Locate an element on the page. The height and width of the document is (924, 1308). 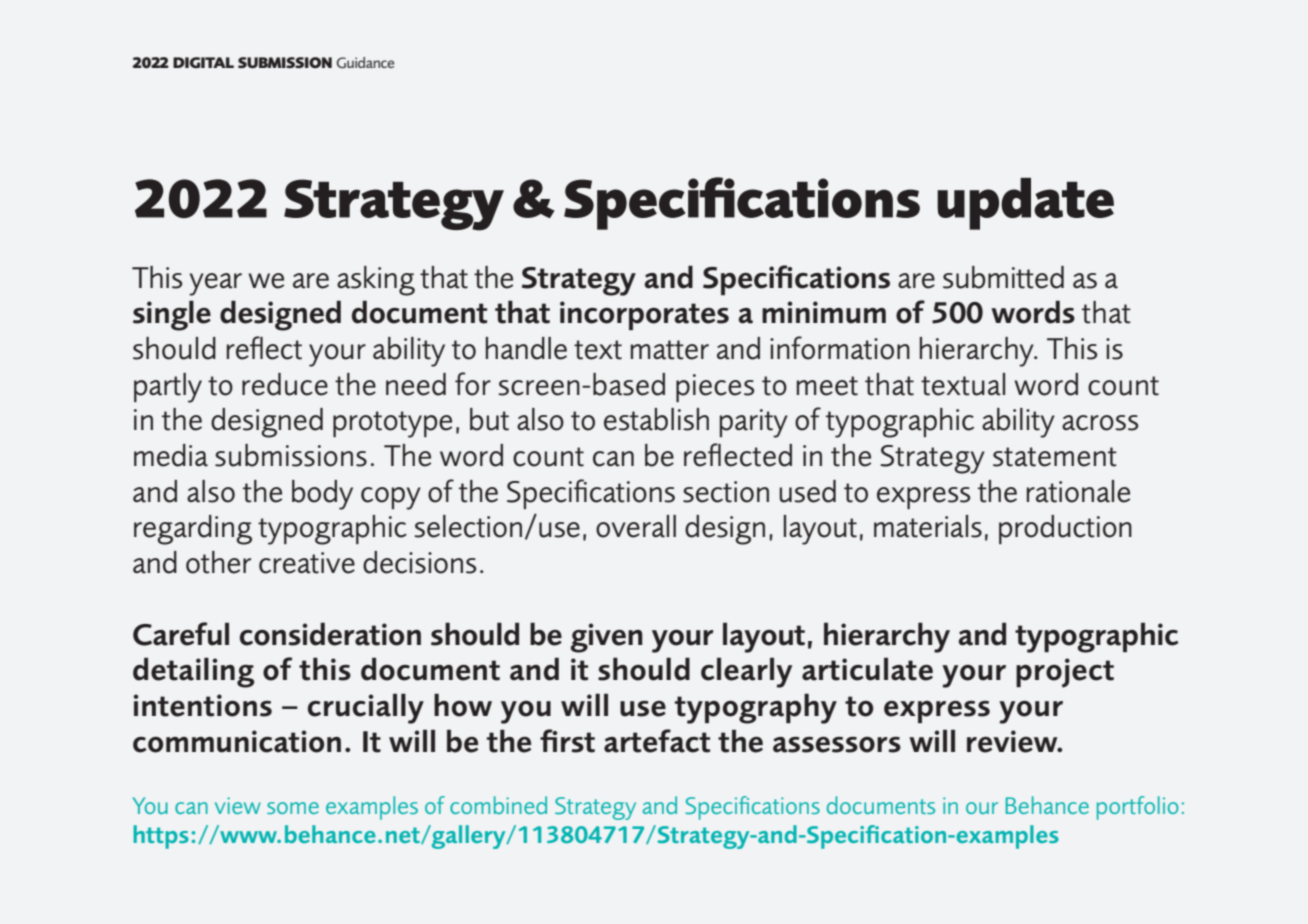
Guidance is located at coordinates (365, 62).
